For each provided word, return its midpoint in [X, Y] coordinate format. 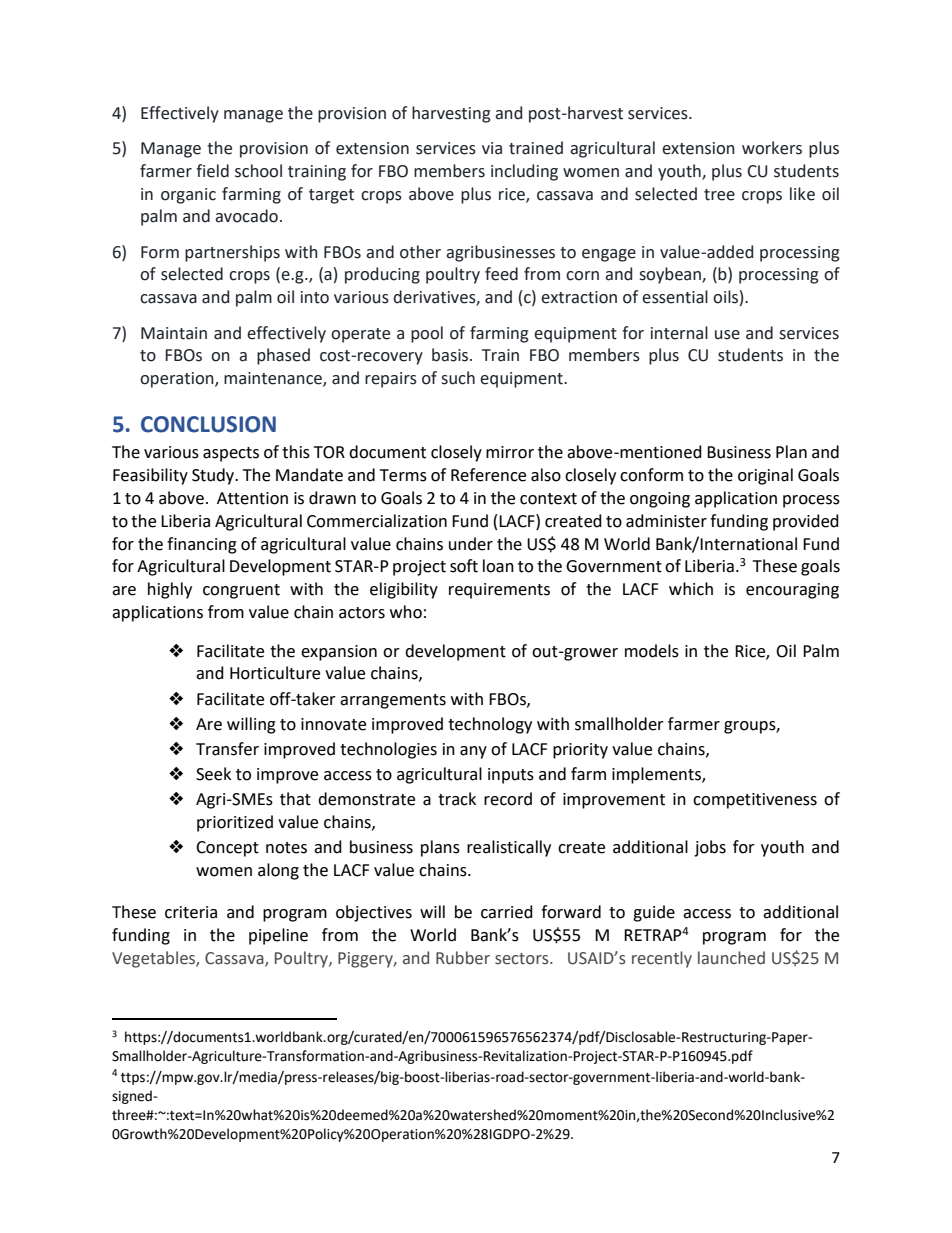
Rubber [463, 958]
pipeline [278, 936]
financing [202, 545]
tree [719, 195]
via [492, 148]
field [212, 171]
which [691, 589]
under [471, 544]
